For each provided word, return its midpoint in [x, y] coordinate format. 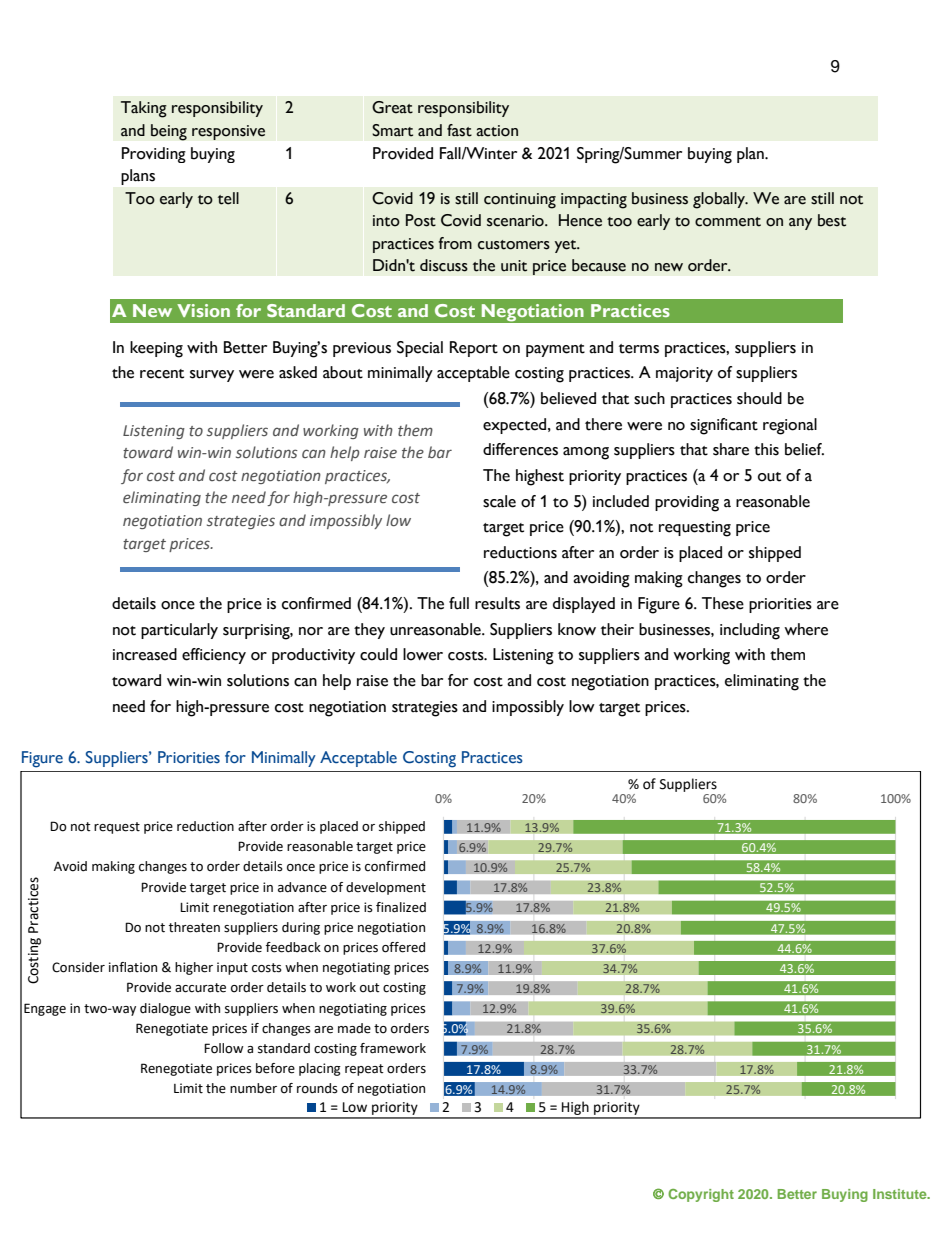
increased [145, 654]
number [253, 1088]
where [806, 629]
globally [720, 200]
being [169, 132]
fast [459, 130]
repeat [364, 1070]
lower [423, 654]
